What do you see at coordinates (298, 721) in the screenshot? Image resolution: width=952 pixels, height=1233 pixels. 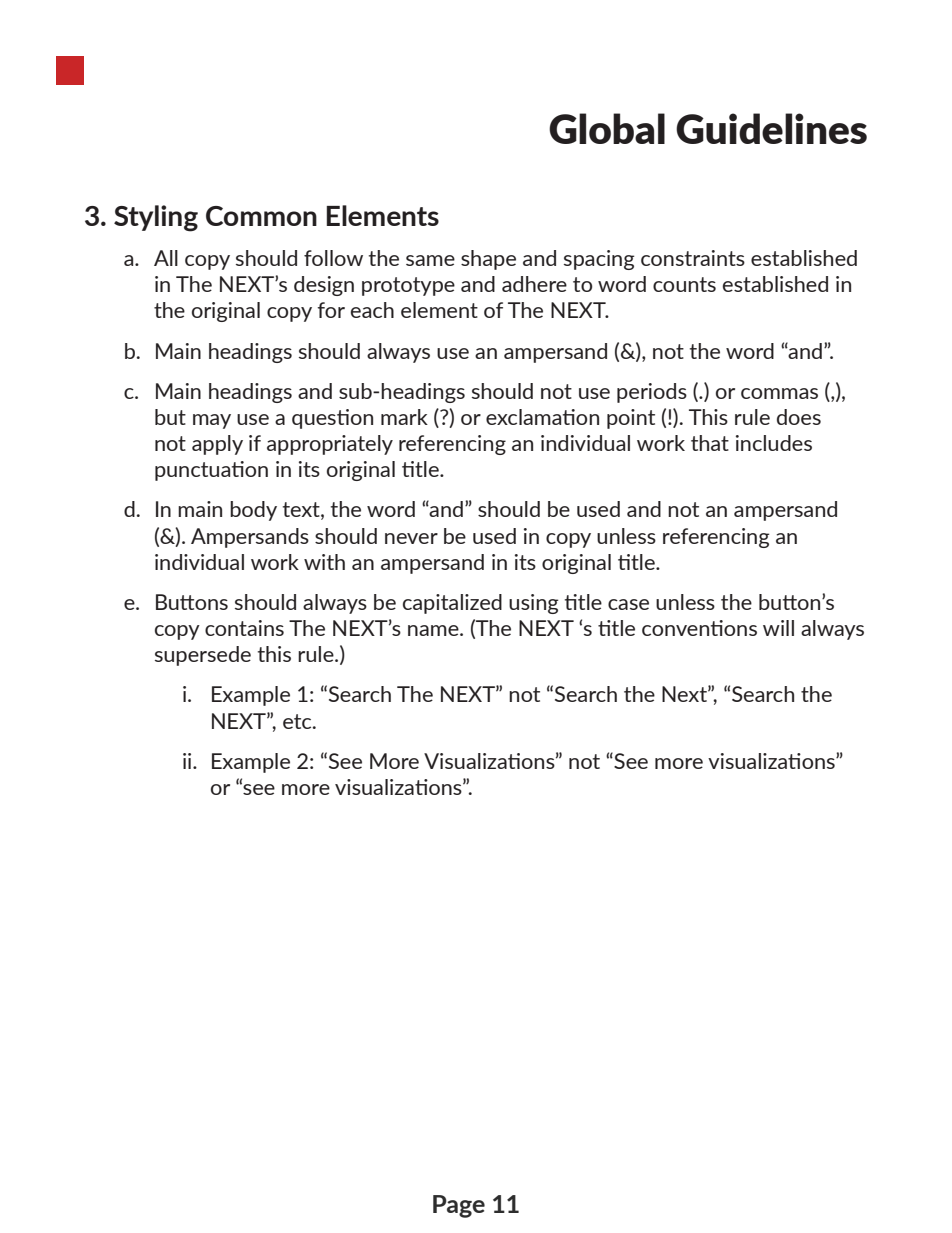 I see `etc` at bounding box center [298, 721].
